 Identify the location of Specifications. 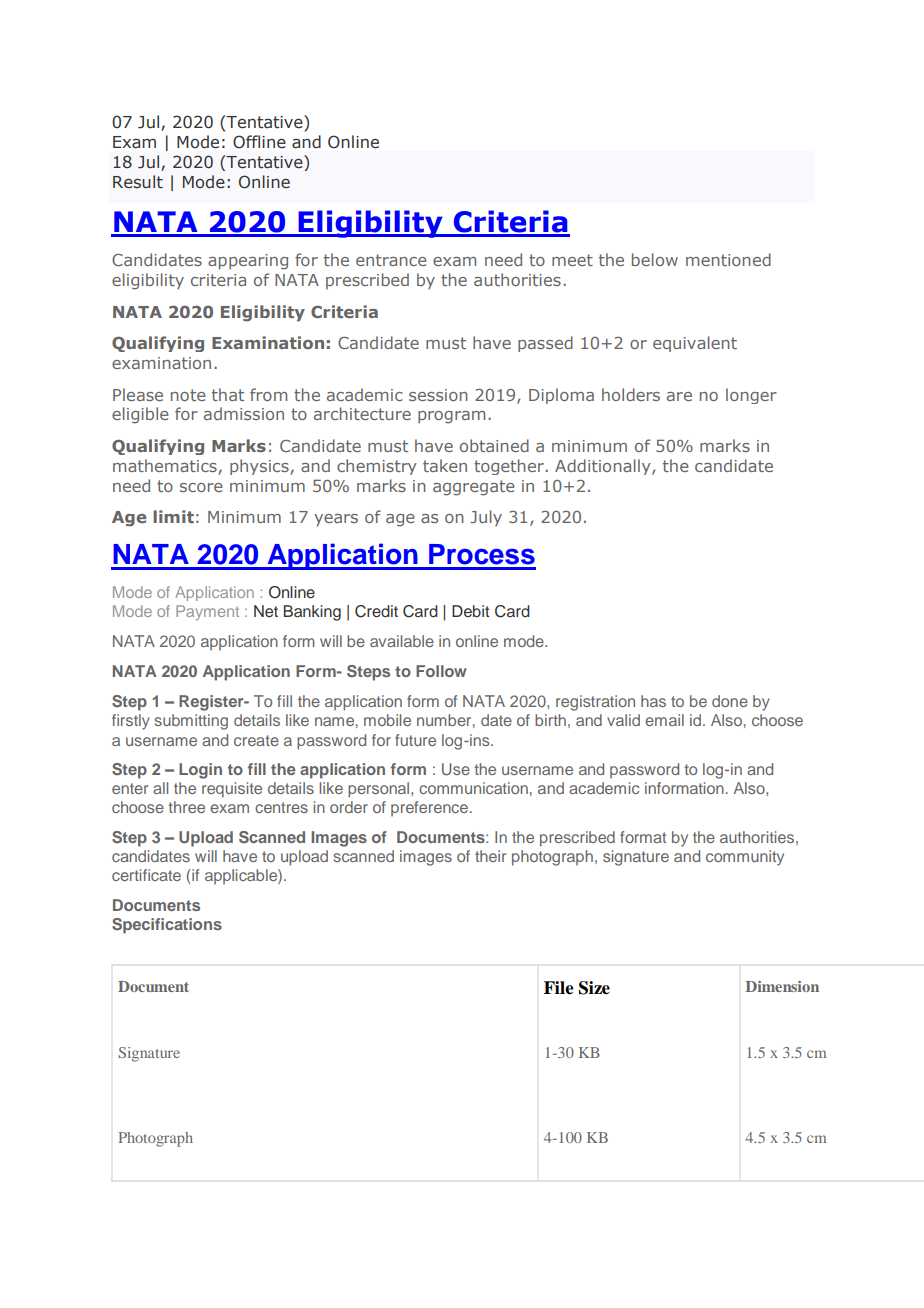
(167, 926).
